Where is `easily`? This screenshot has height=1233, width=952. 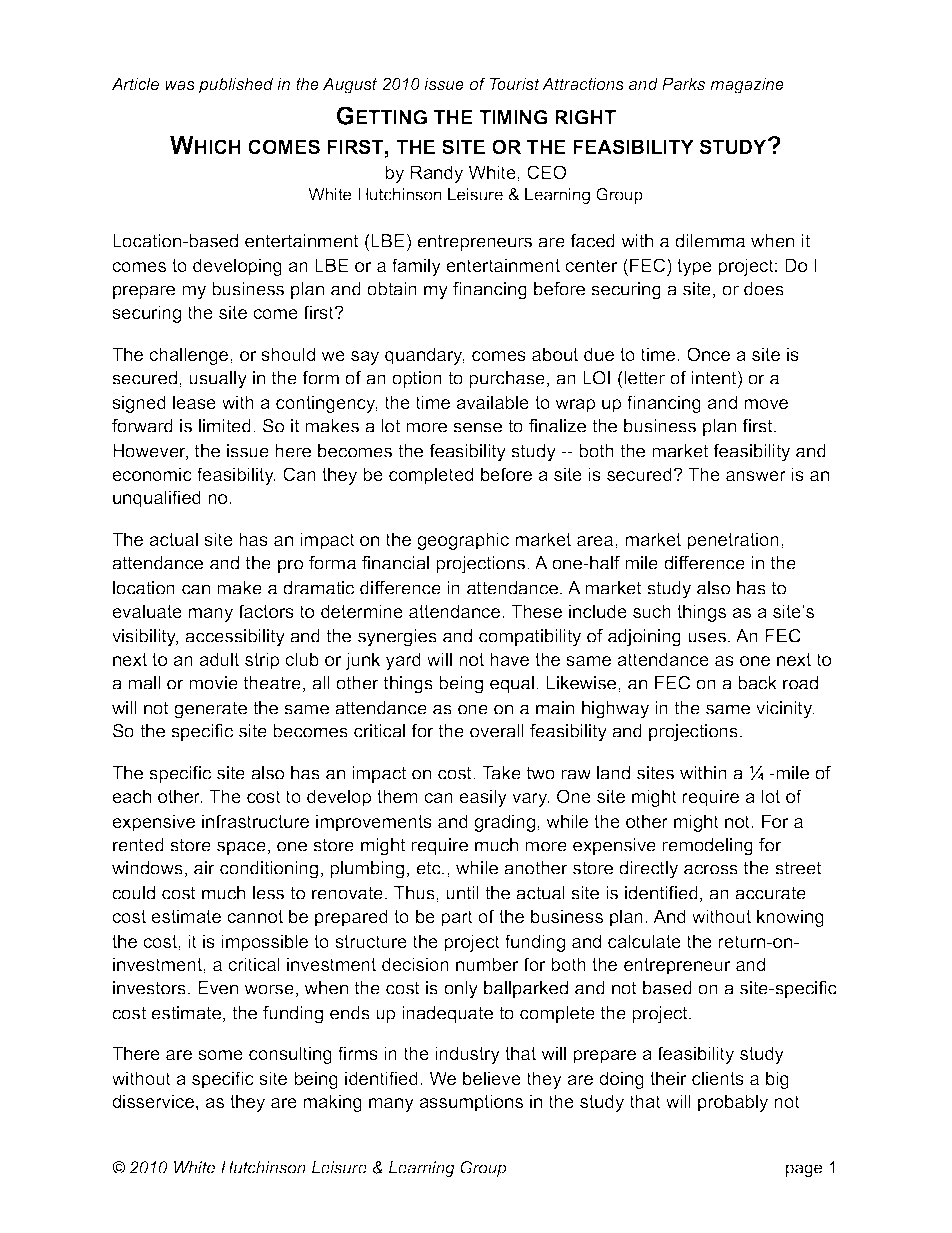 easily is located at coordinates (483, 798).
